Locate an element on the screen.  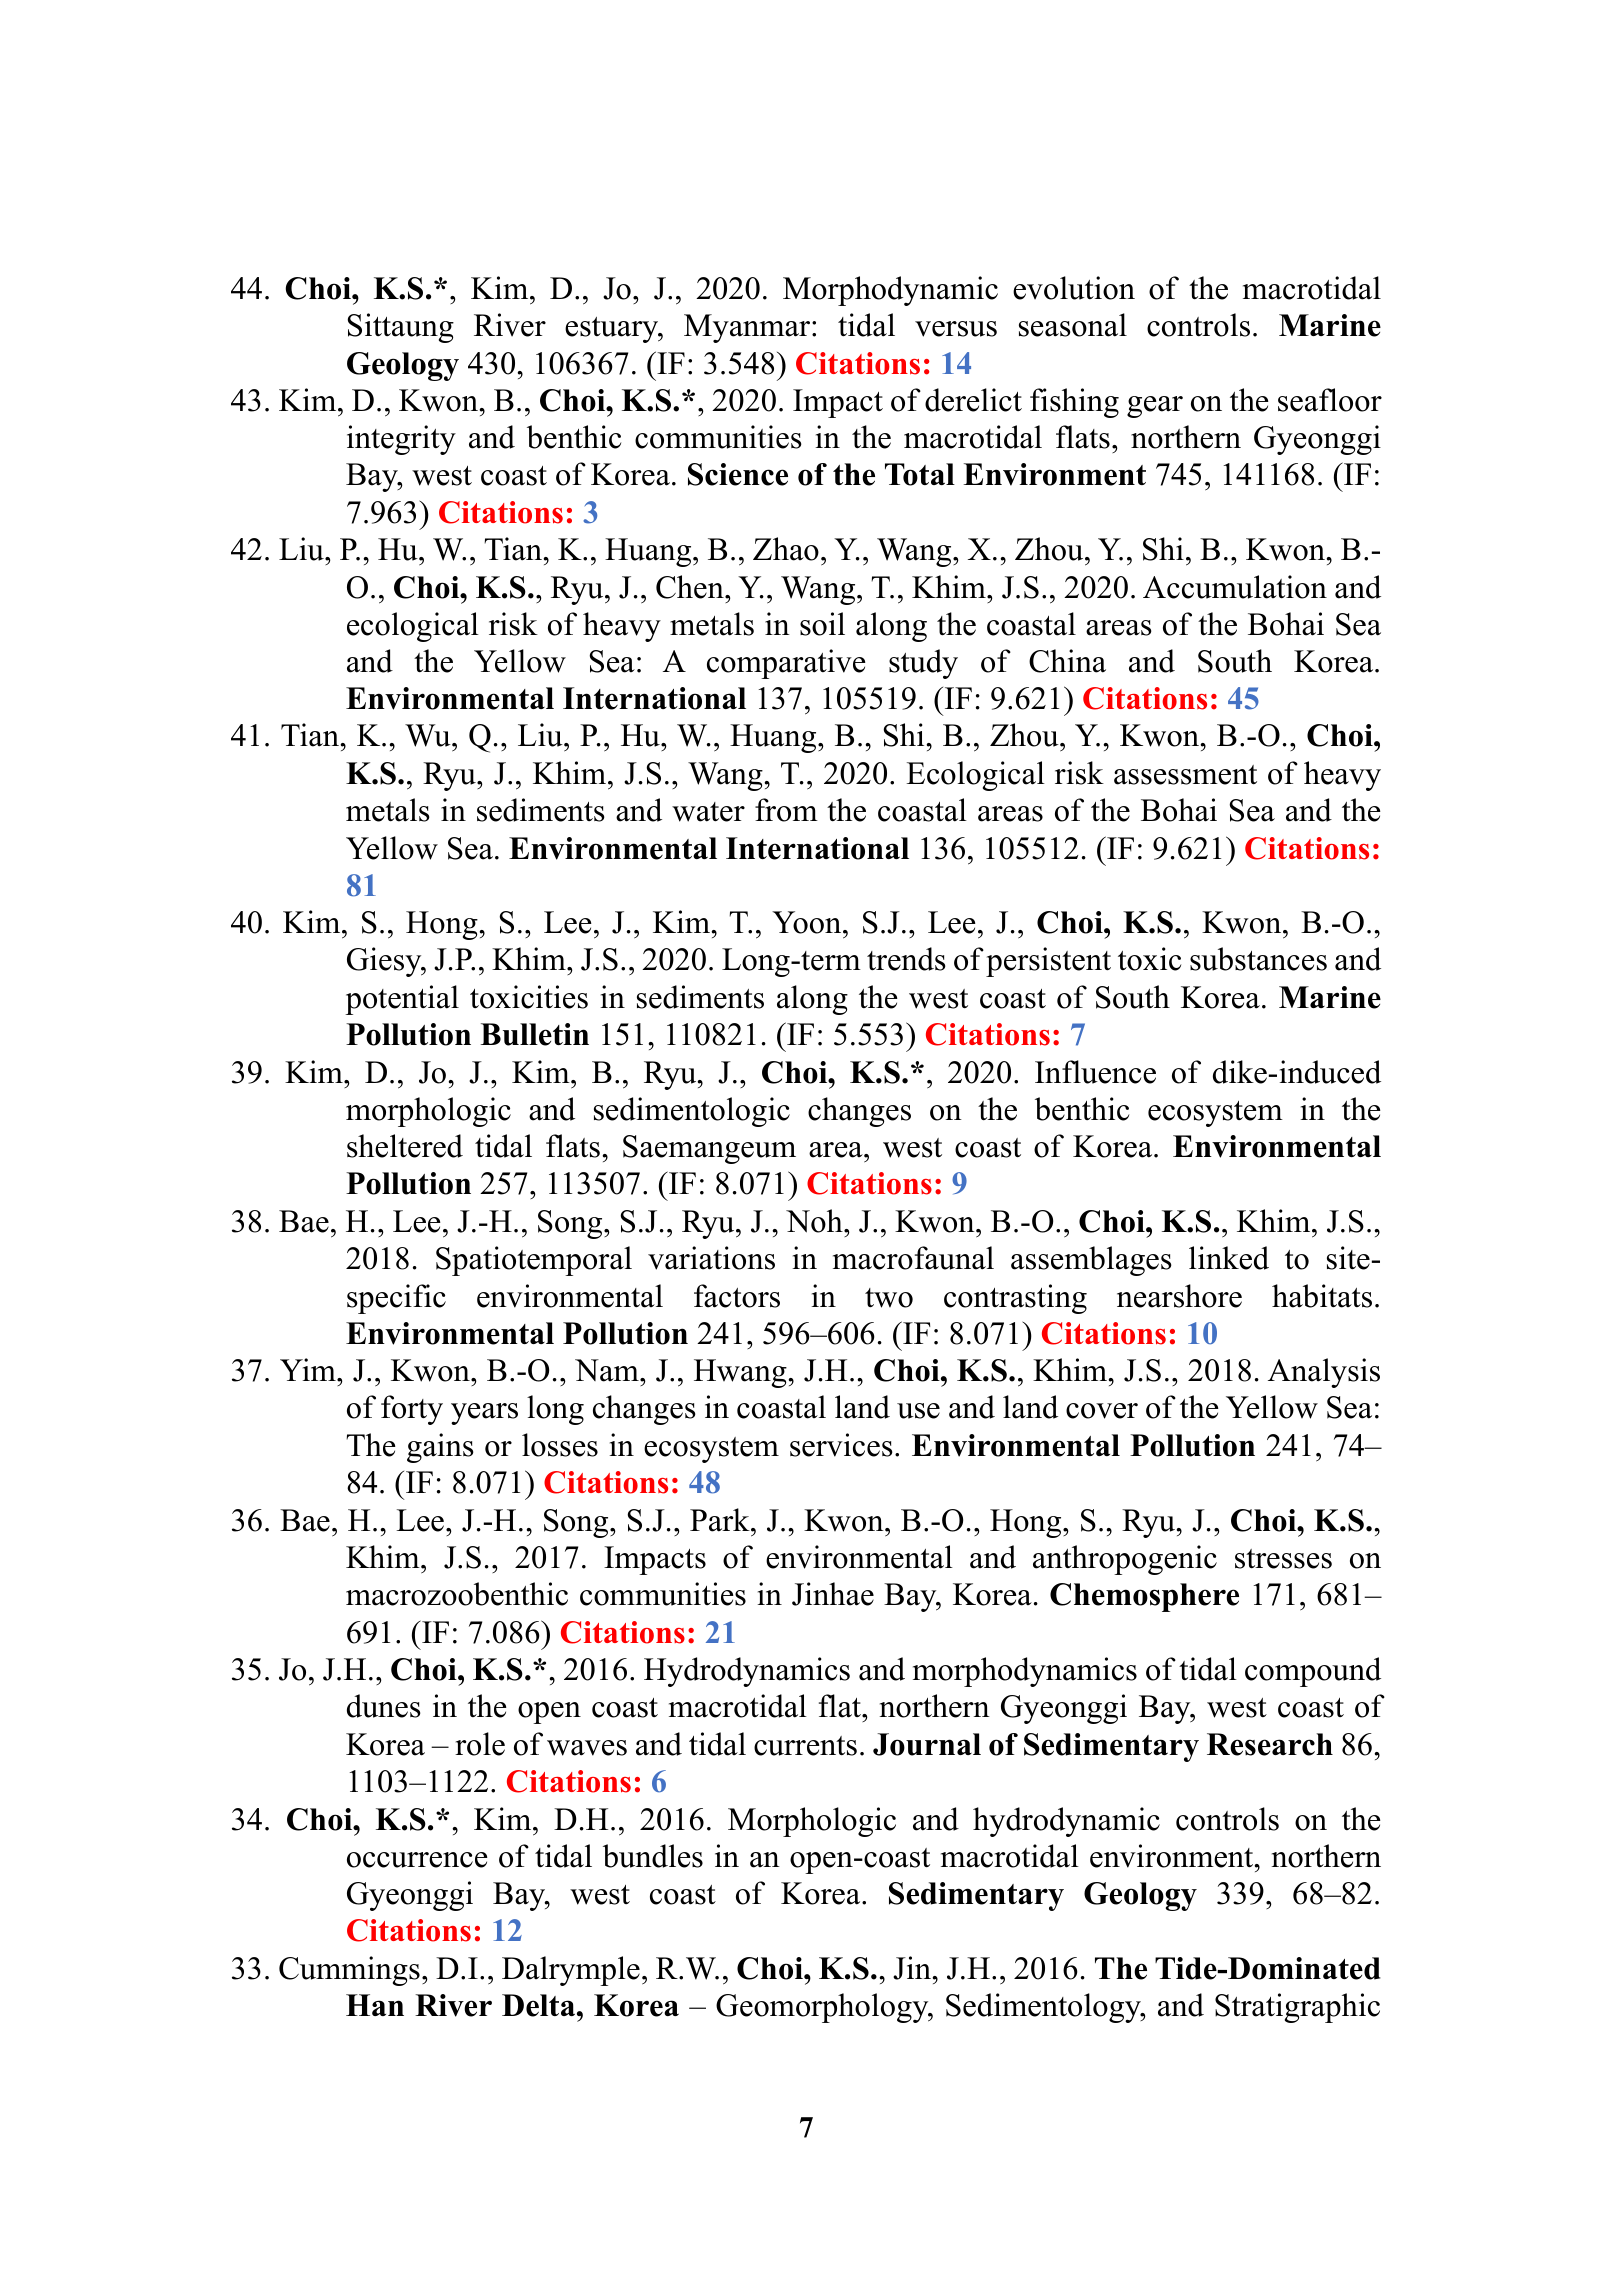
Noh is located at coordinates (815, 1221).
